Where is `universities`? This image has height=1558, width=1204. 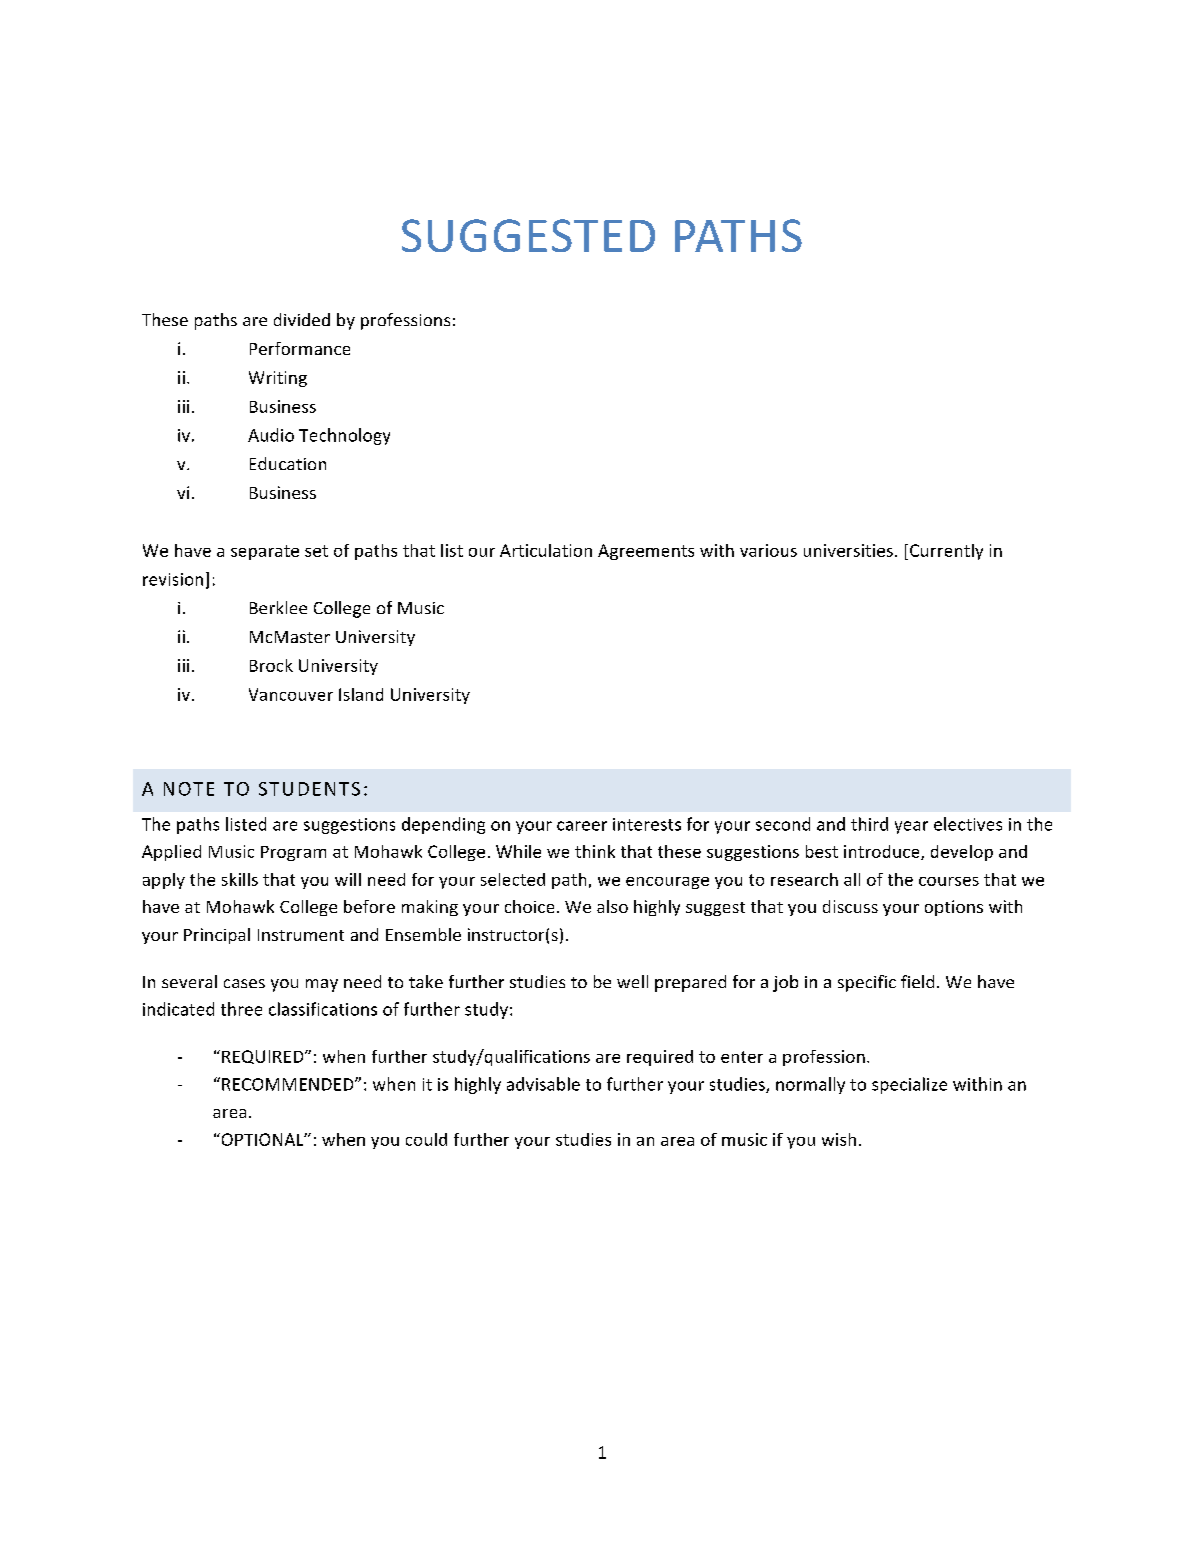
universities is located at coordinates (848, 550).
